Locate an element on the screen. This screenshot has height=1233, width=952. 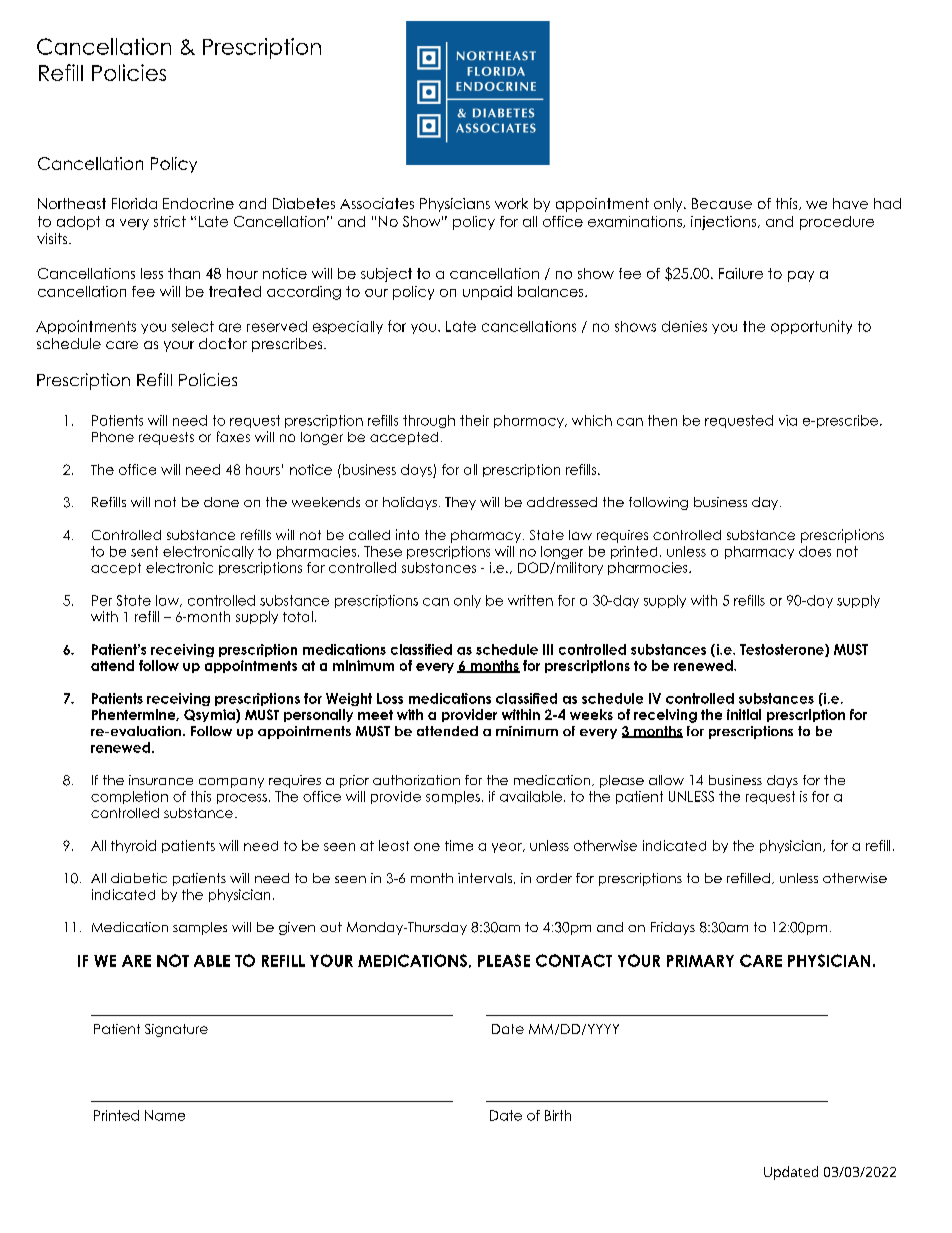
III is located at coordinates (548, 649).
